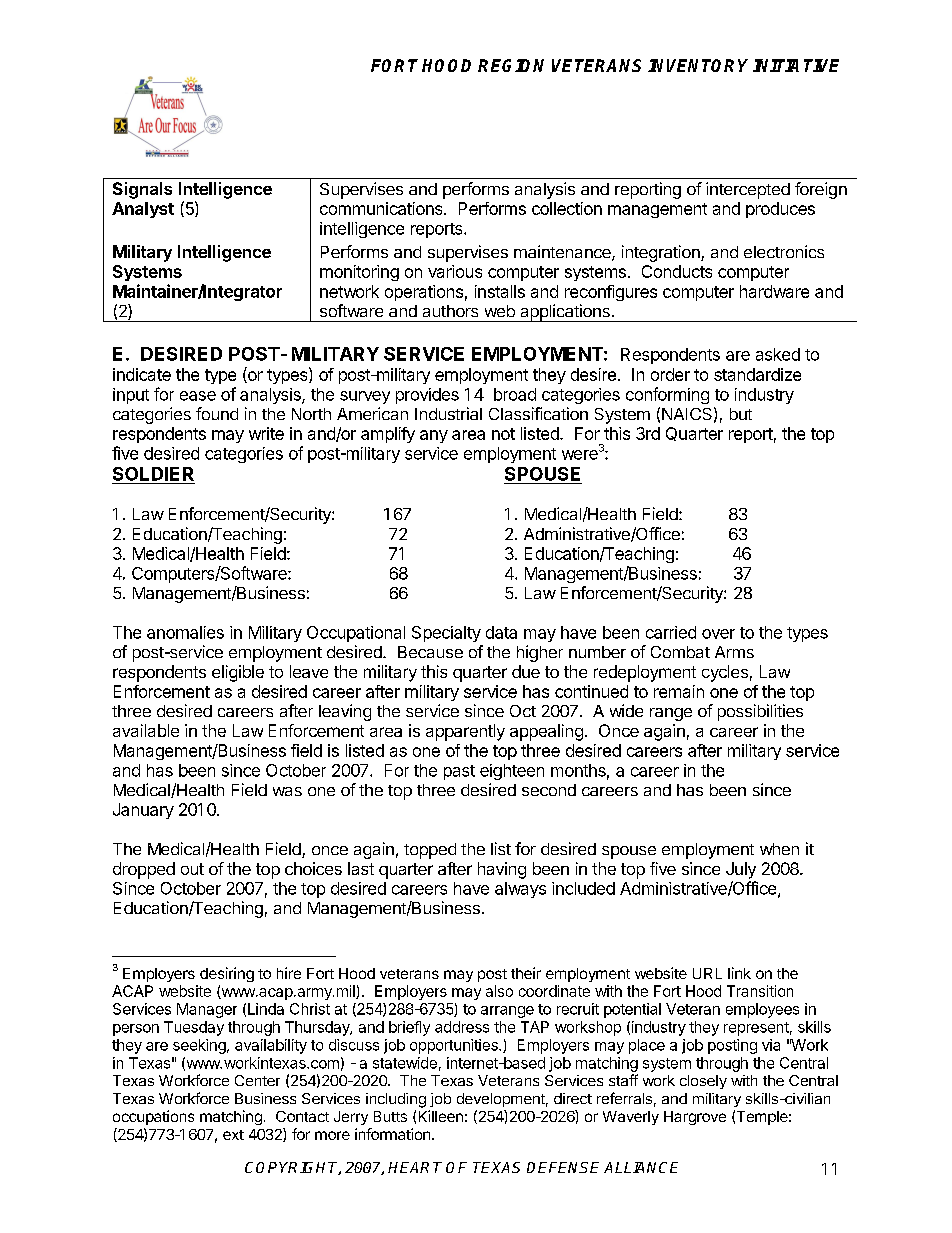 This document has height=1233, width=952. Describe the element at coordinates (698, 65) in the document. I see `INVENTORY` at that location.
